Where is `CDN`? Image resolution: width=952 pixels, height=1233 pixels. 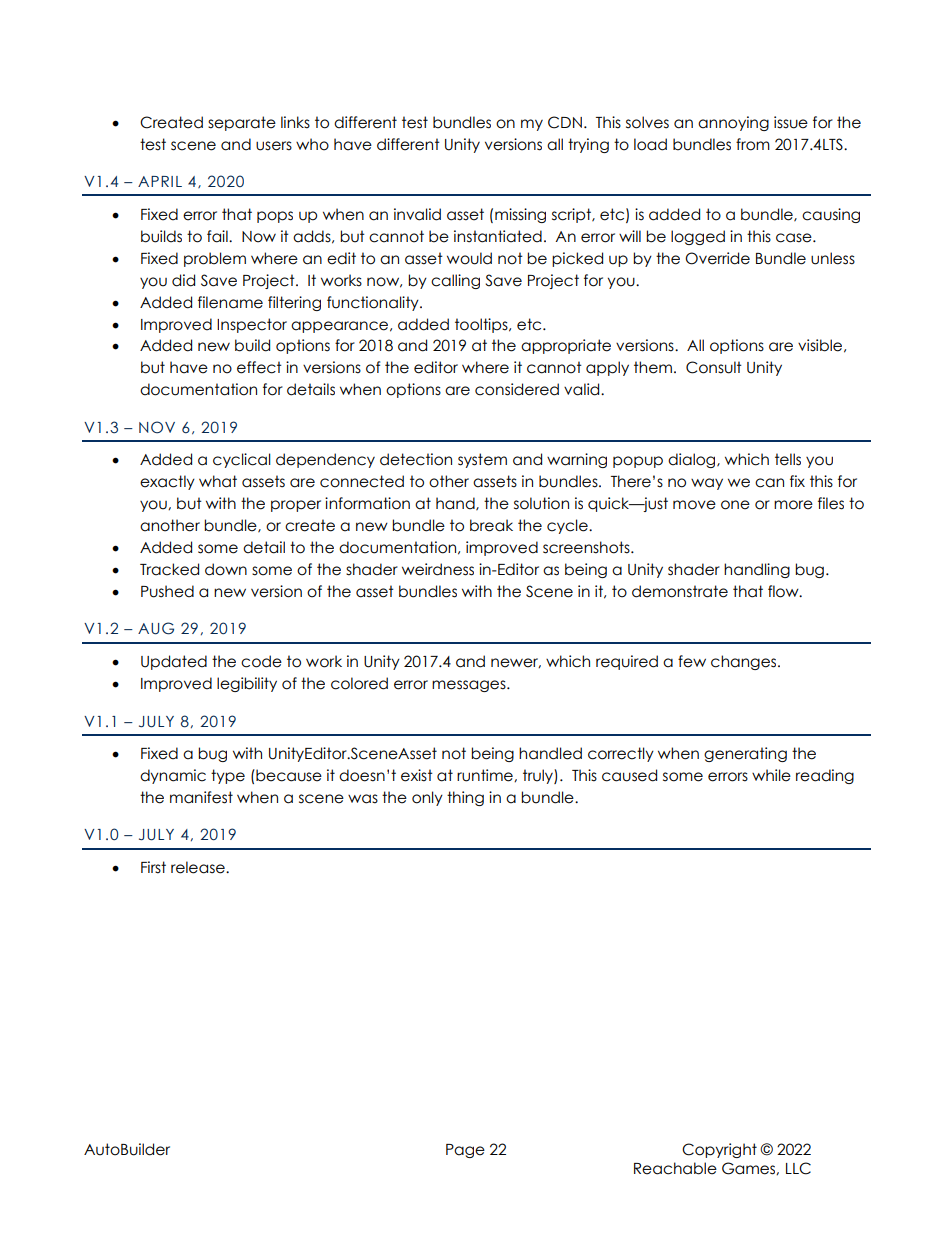
CDN is located at coordinates (565, 122).
